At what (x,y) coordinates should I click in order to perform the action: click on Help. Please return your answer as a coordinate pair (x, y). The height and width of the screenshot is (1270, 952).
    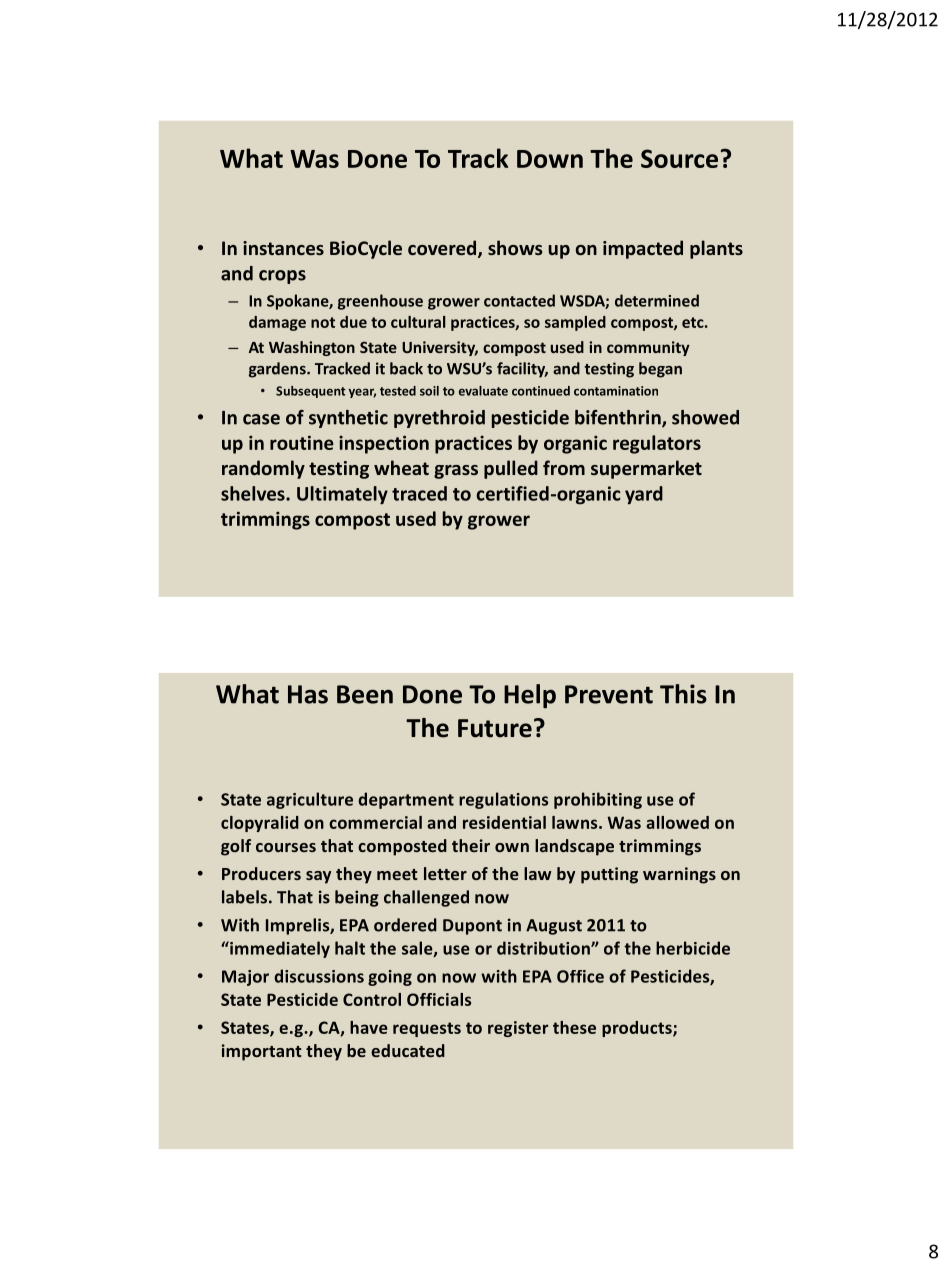
    Looking at the image, I should click on (530, 696).
